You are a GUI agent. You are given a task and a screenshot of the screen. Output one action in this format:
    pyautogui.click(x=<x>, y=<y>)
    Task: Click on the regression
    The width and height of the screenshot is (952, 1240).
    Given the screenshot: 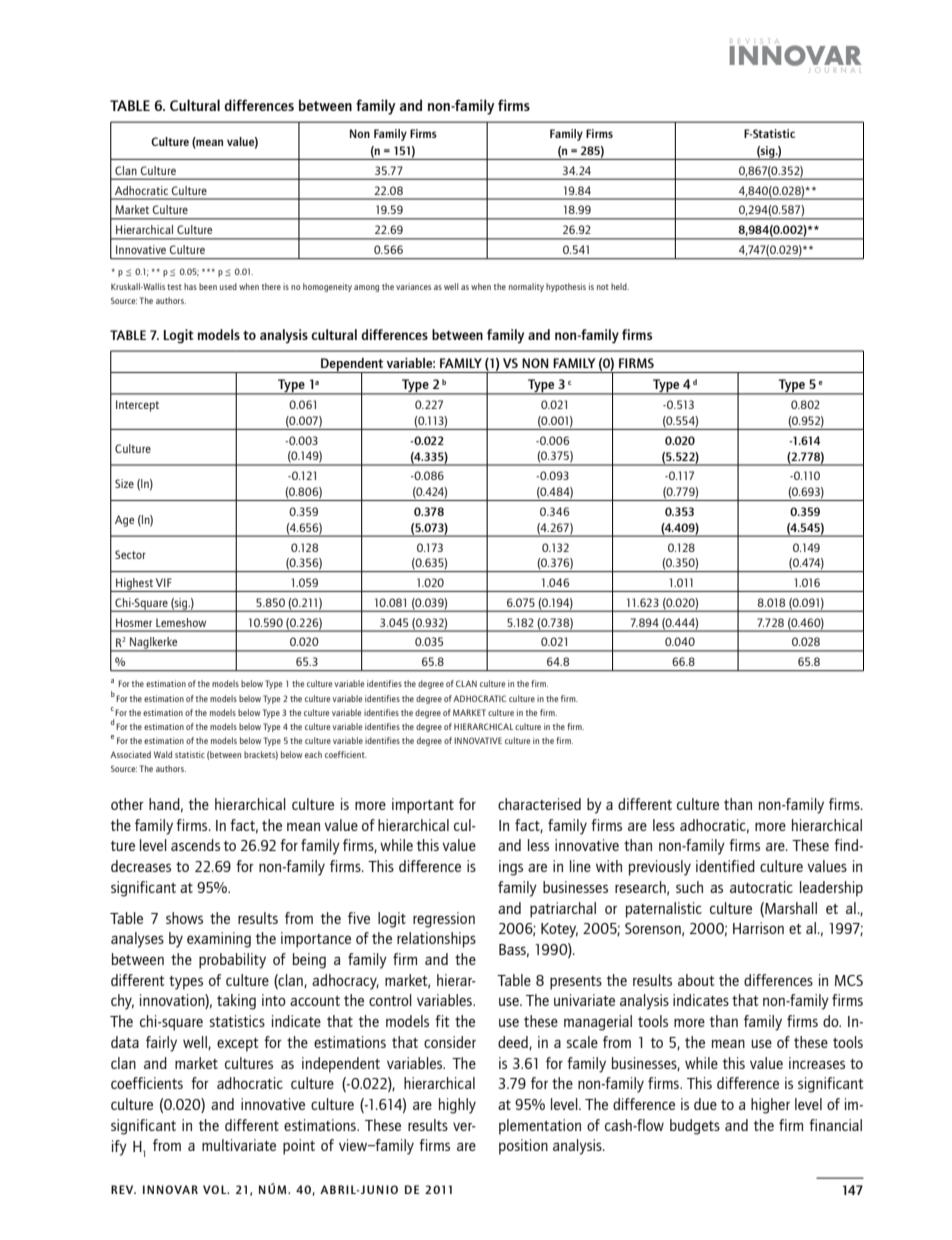 What is the action you would take?
    pyautogui.click(x=444, y=920)
